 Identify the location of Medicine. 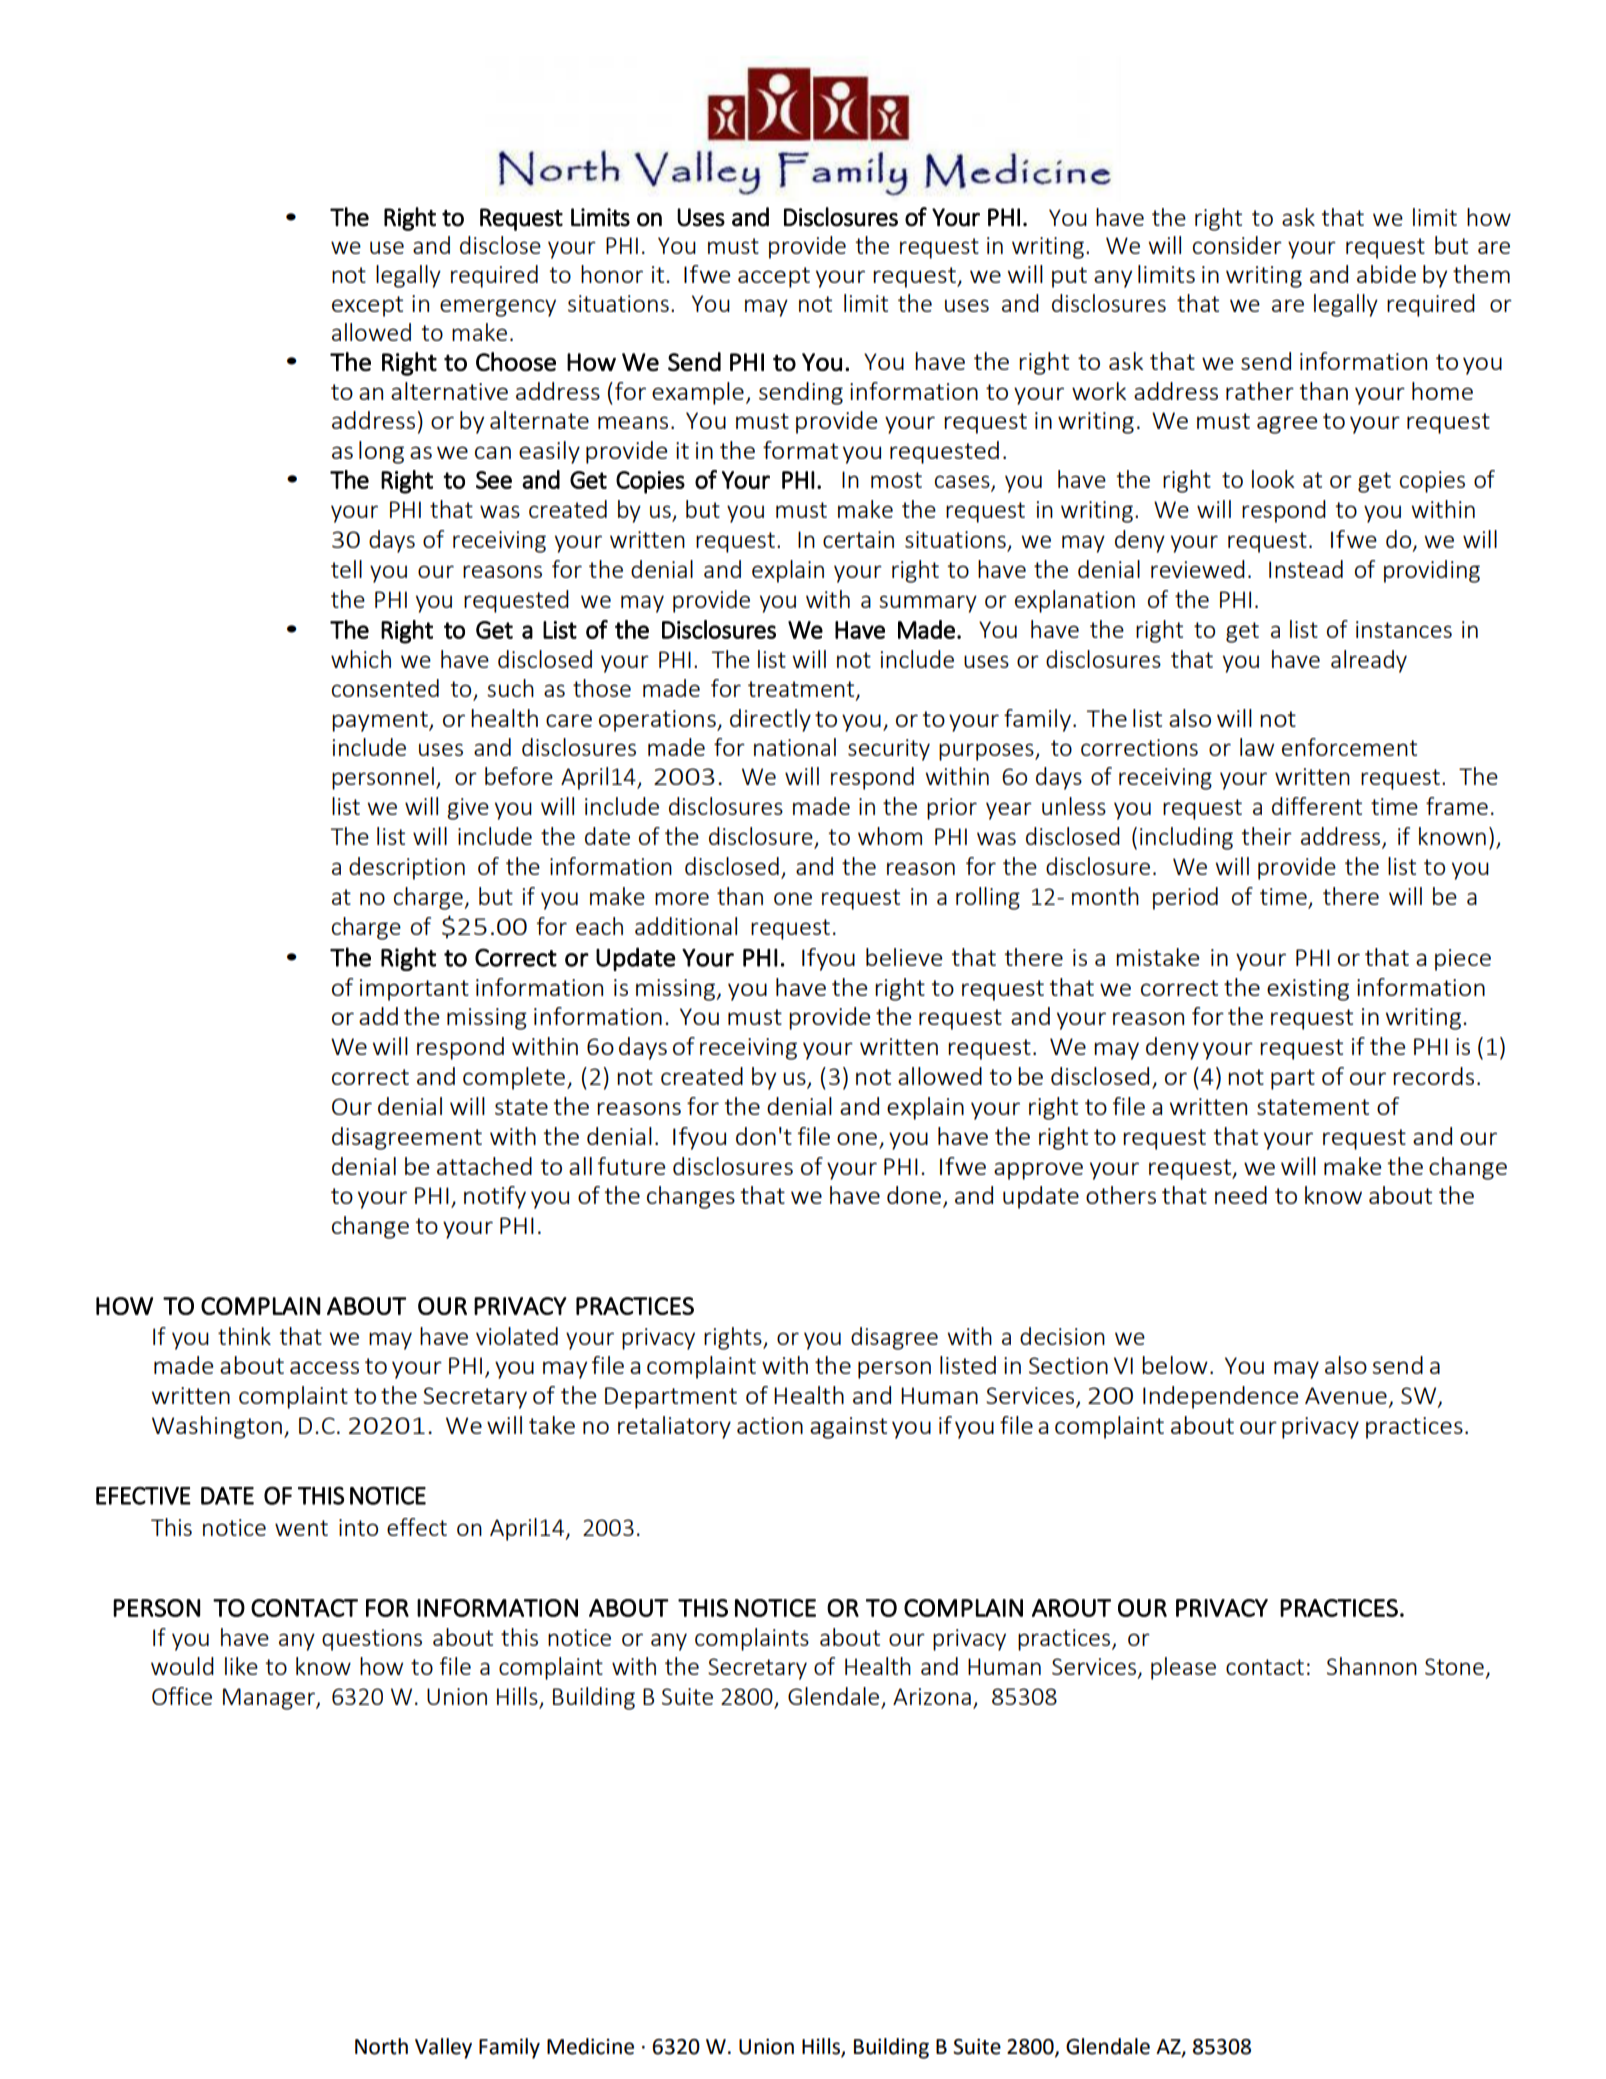
(590, 2046).
